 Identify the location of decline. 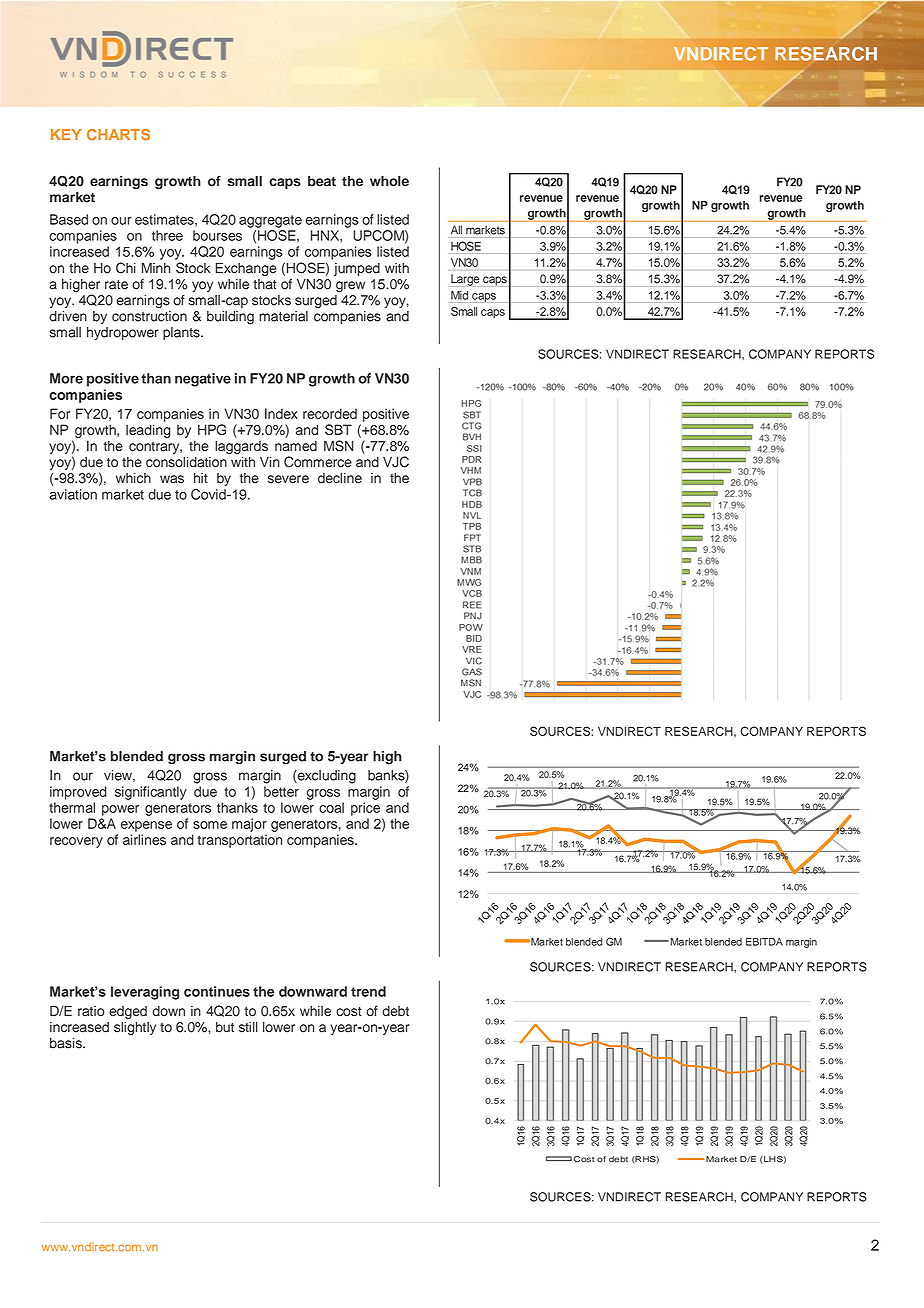
(340, 478).
